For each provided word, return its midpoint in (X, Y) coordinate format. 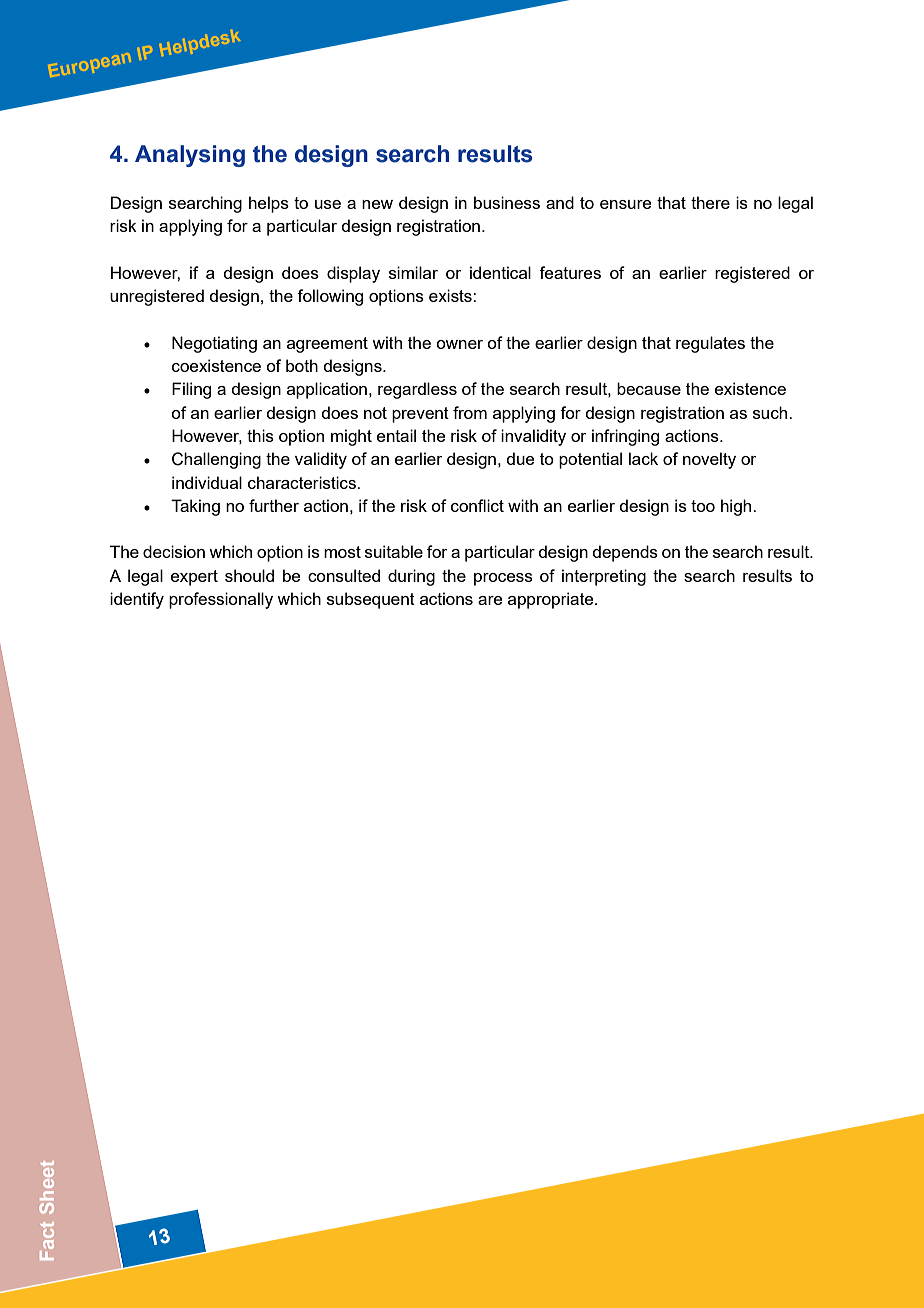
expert (194, 578)
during (411, 577)
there (710, 202)
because (649, 388)
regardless (417, 390)
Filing (191, 390)
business (507, 202)
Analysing (190, 156)
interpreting (604, 577)
